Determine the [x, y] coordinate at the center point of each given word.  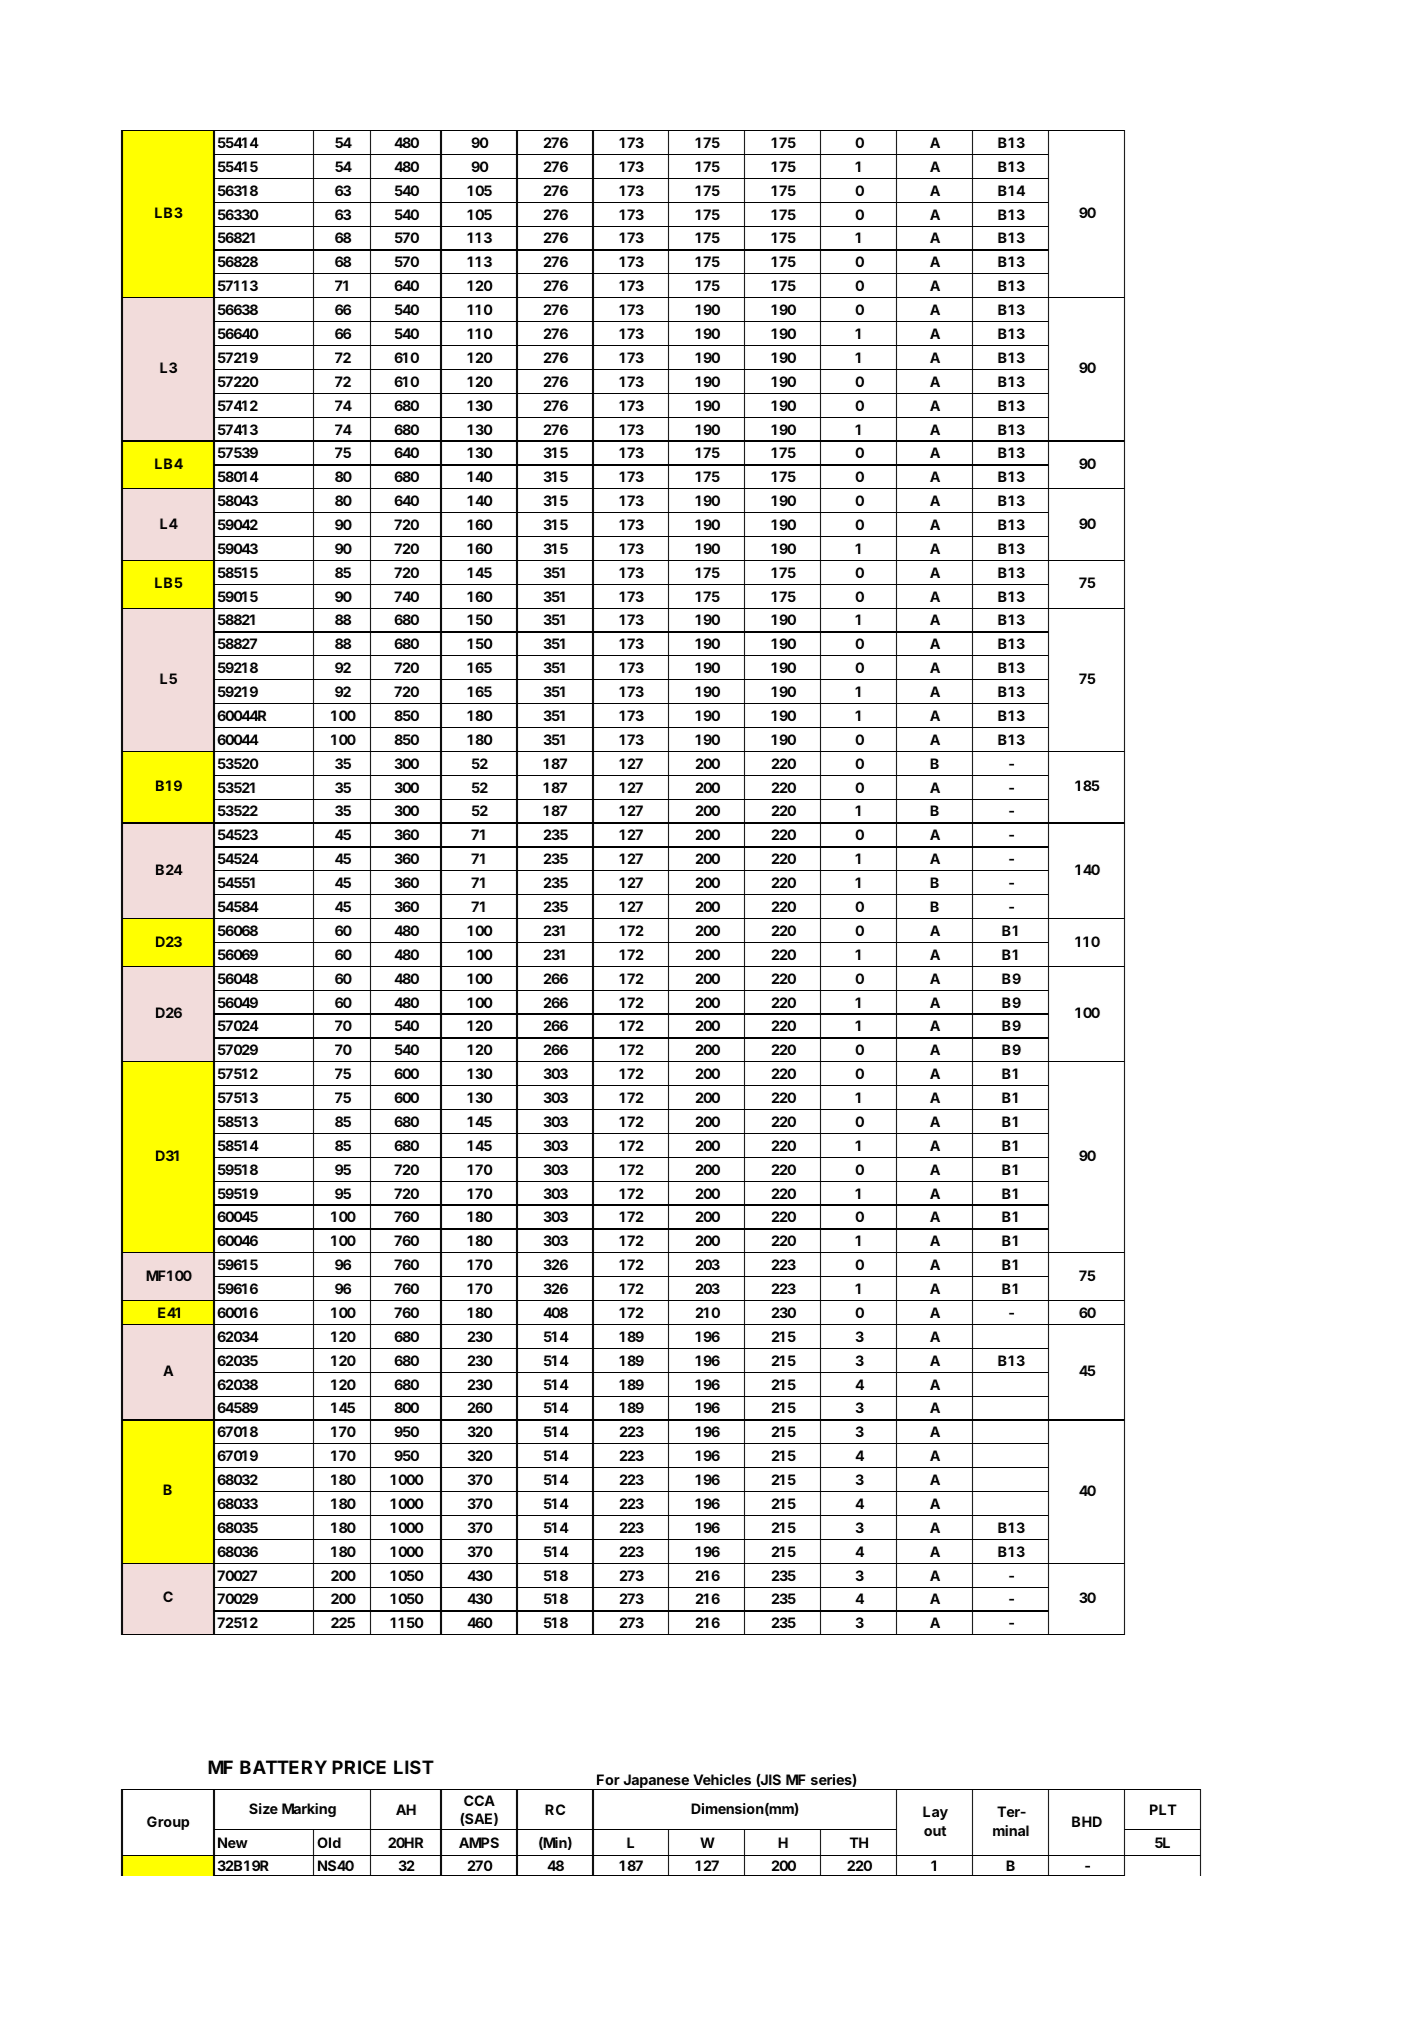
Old [329, 1842]
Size [263, 1808]
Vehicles [722, 1779]
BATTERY [283, 1767]
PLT [1163, 1809]
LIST [414, 1767]
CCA [479, 1800]
